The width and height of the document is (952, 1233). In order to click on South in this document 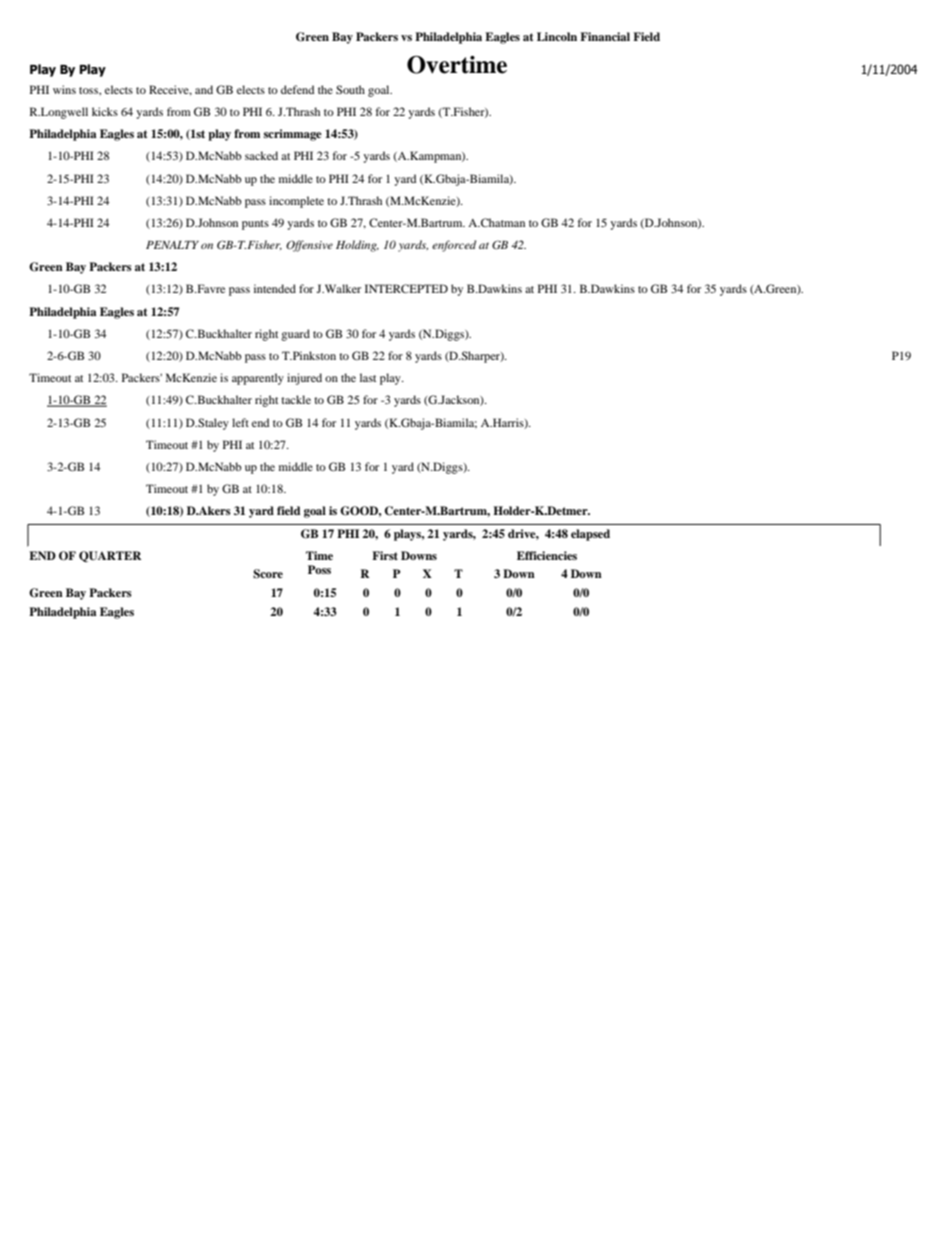, I will do `click(350, 89)`.
